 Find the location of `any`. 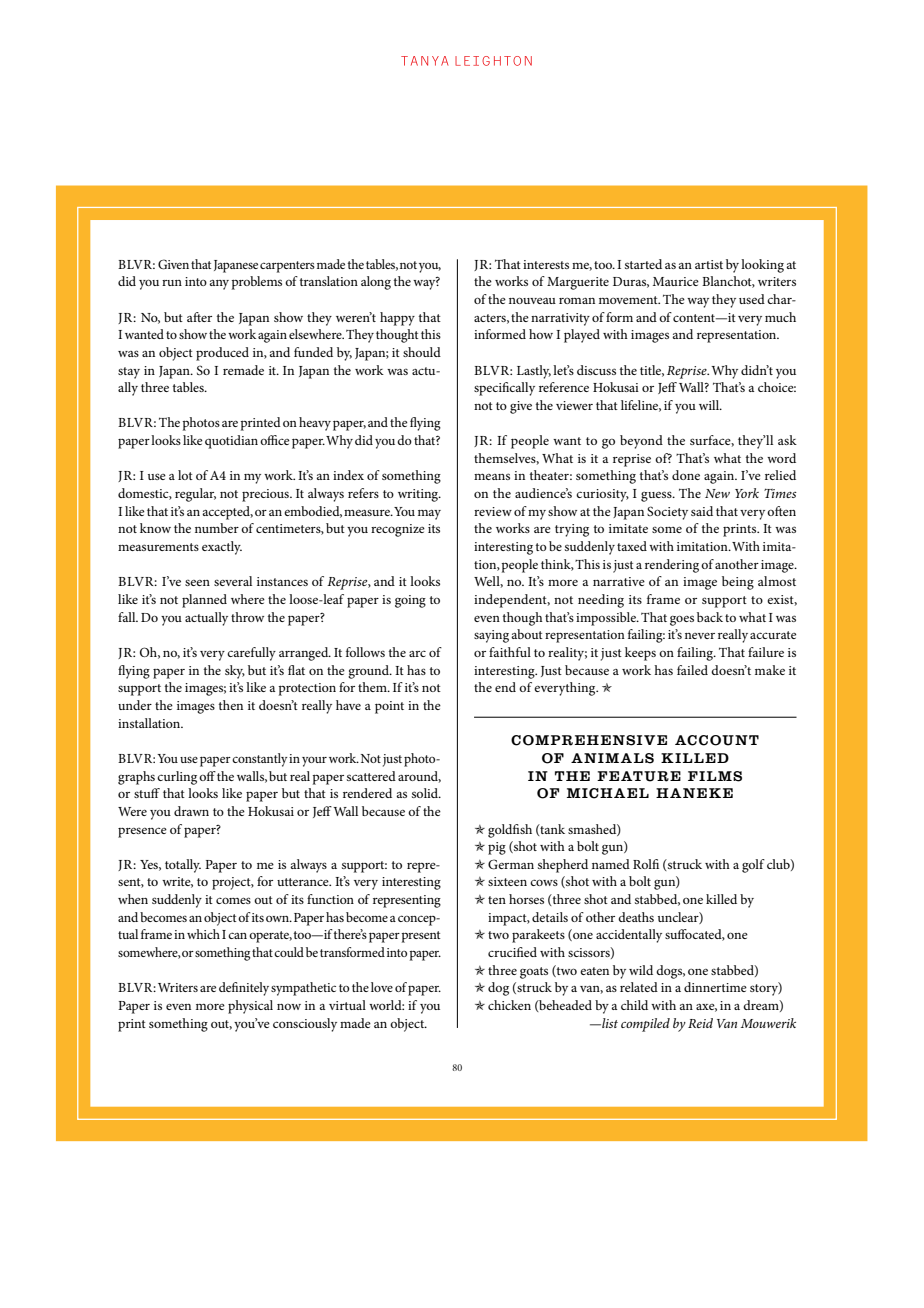

any is located at coordinates (219, 285).
